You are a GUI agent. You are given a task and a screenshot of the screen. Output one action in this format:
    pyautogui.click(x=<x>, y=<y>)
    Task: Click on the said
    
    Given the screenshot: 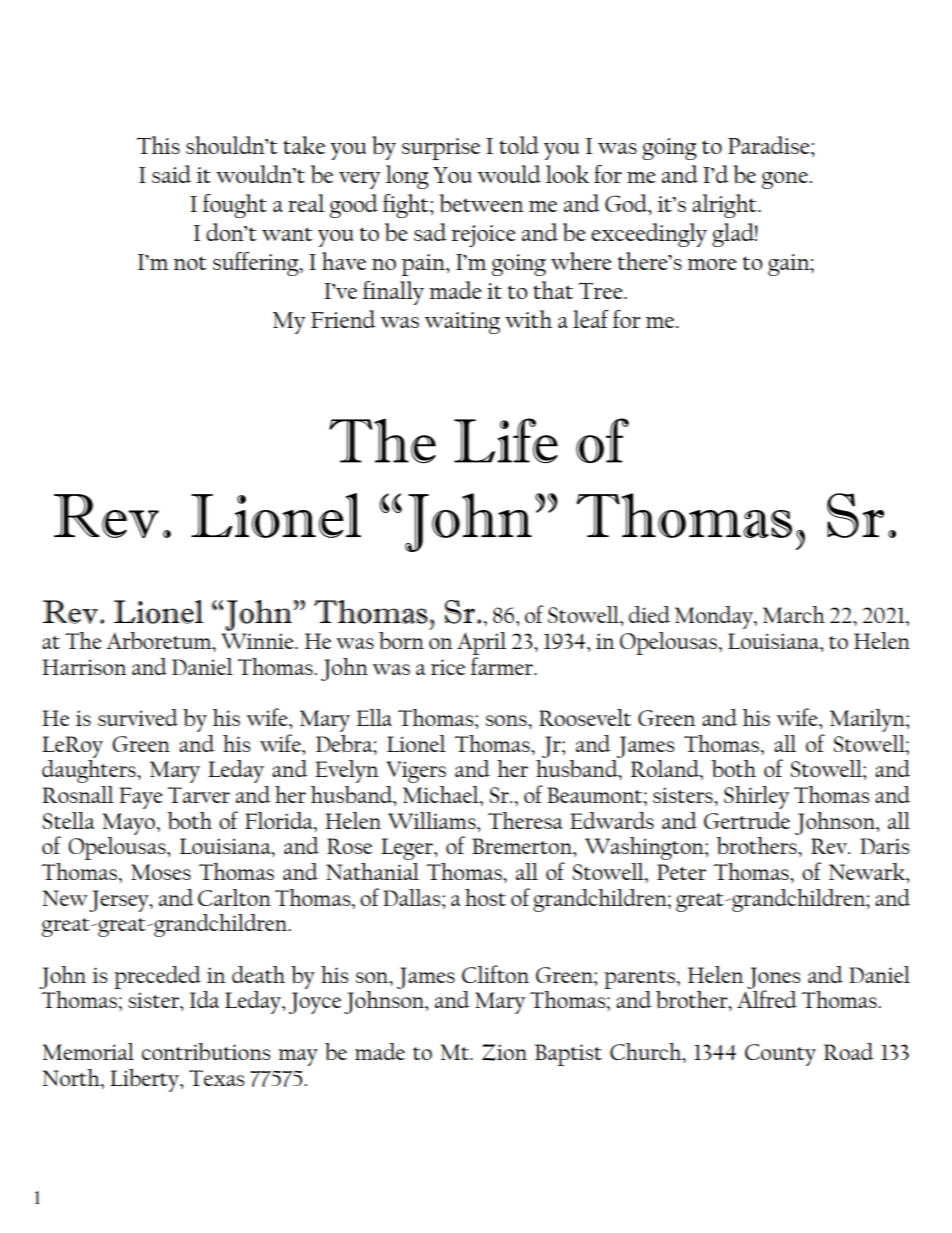 What is the action you would take?
    pyautogui.click(x=171, y=174)
